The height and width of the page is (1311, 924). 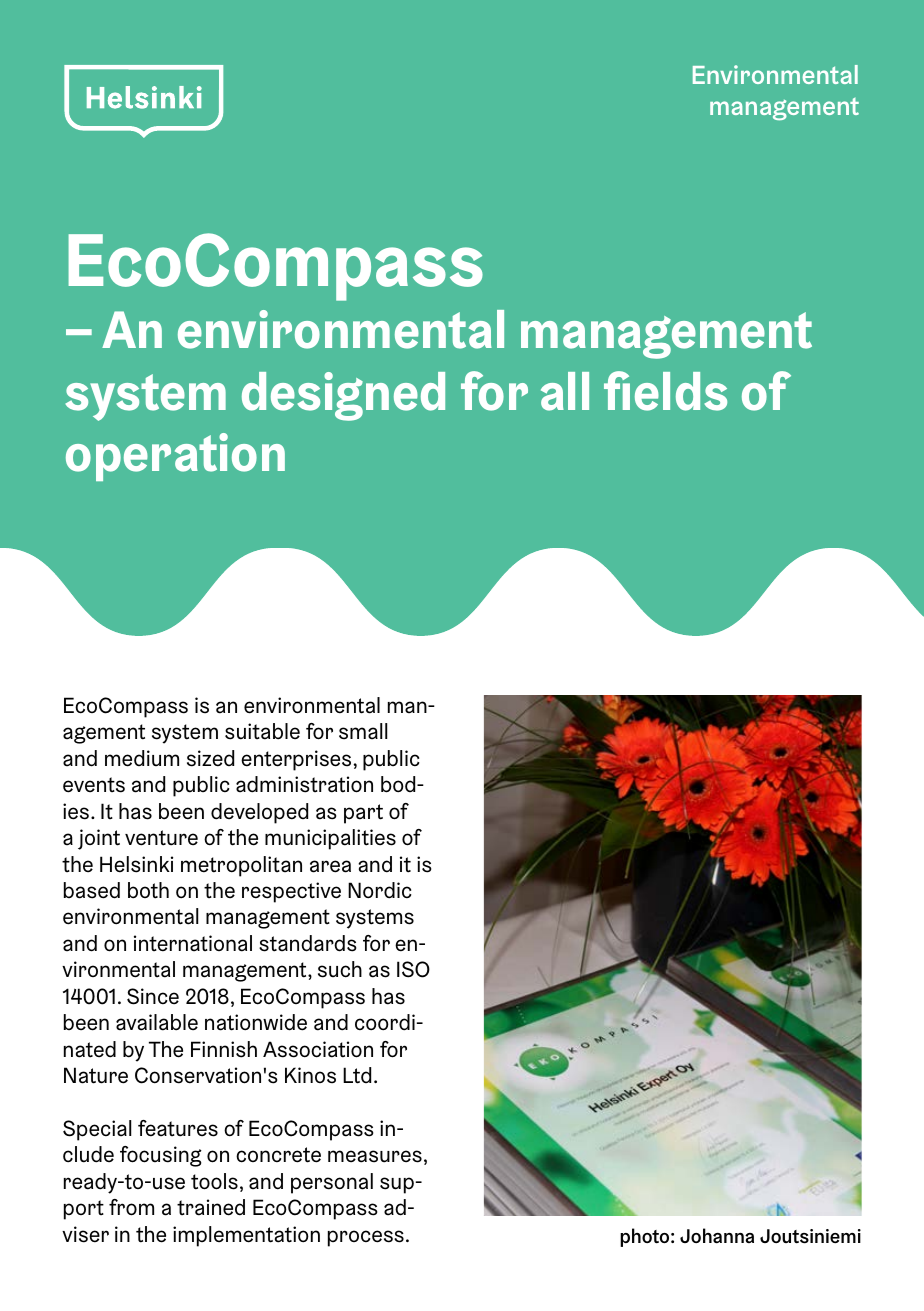 I want to click on operation, so click(x=175, y=457).
